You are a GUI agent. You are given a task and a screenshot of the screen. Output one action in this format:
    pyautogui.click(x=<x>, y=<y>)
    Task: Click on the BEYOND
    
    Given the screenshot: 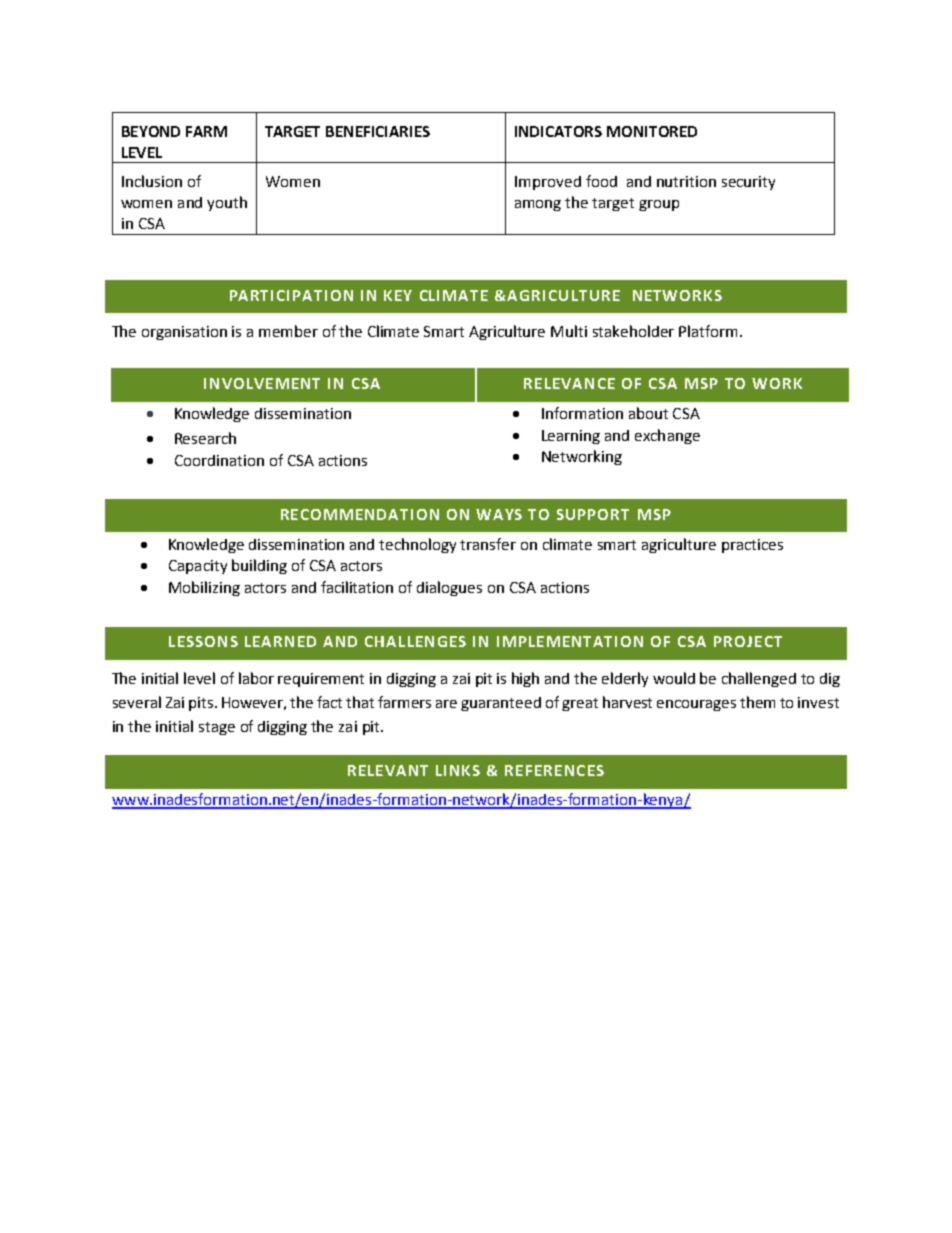 What is the action you would take?
    pyautogui.click(x=151, y=131)
